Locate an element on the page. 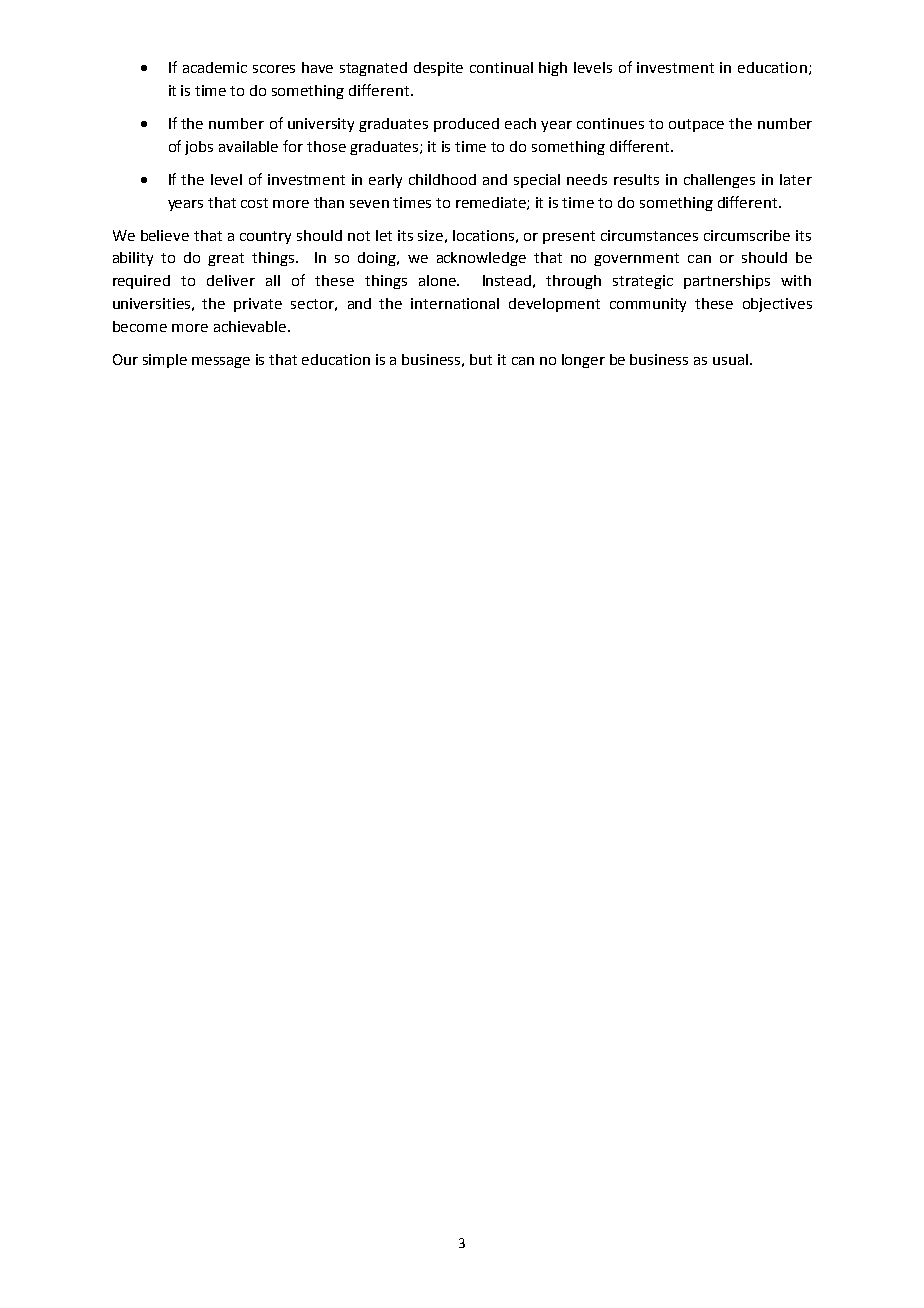 This document has width=924, height=1308. alone is located at coordinates (438, 280).
